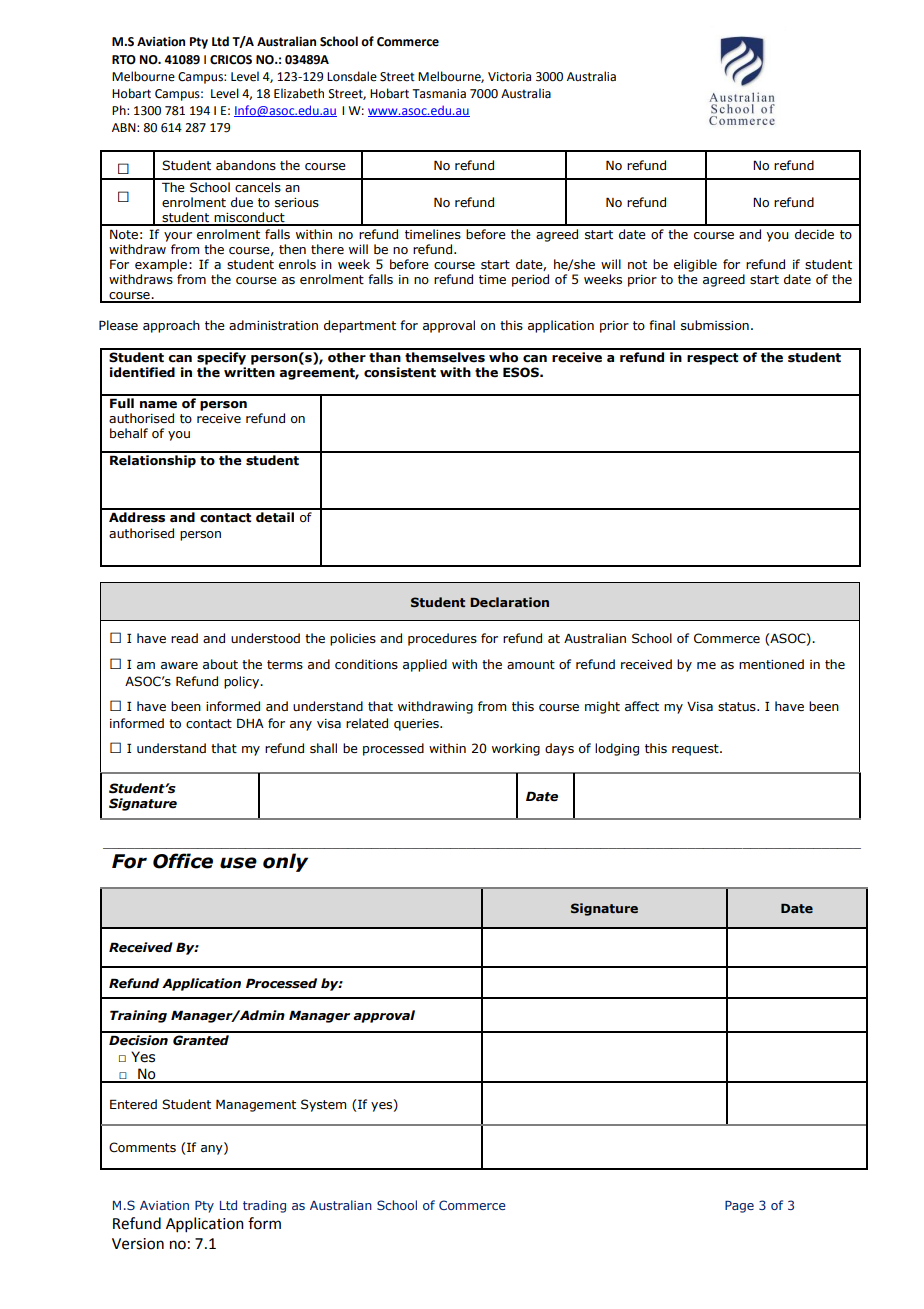 The image size is (924, 1309). I want to click on Page, so click(739, 1207).
